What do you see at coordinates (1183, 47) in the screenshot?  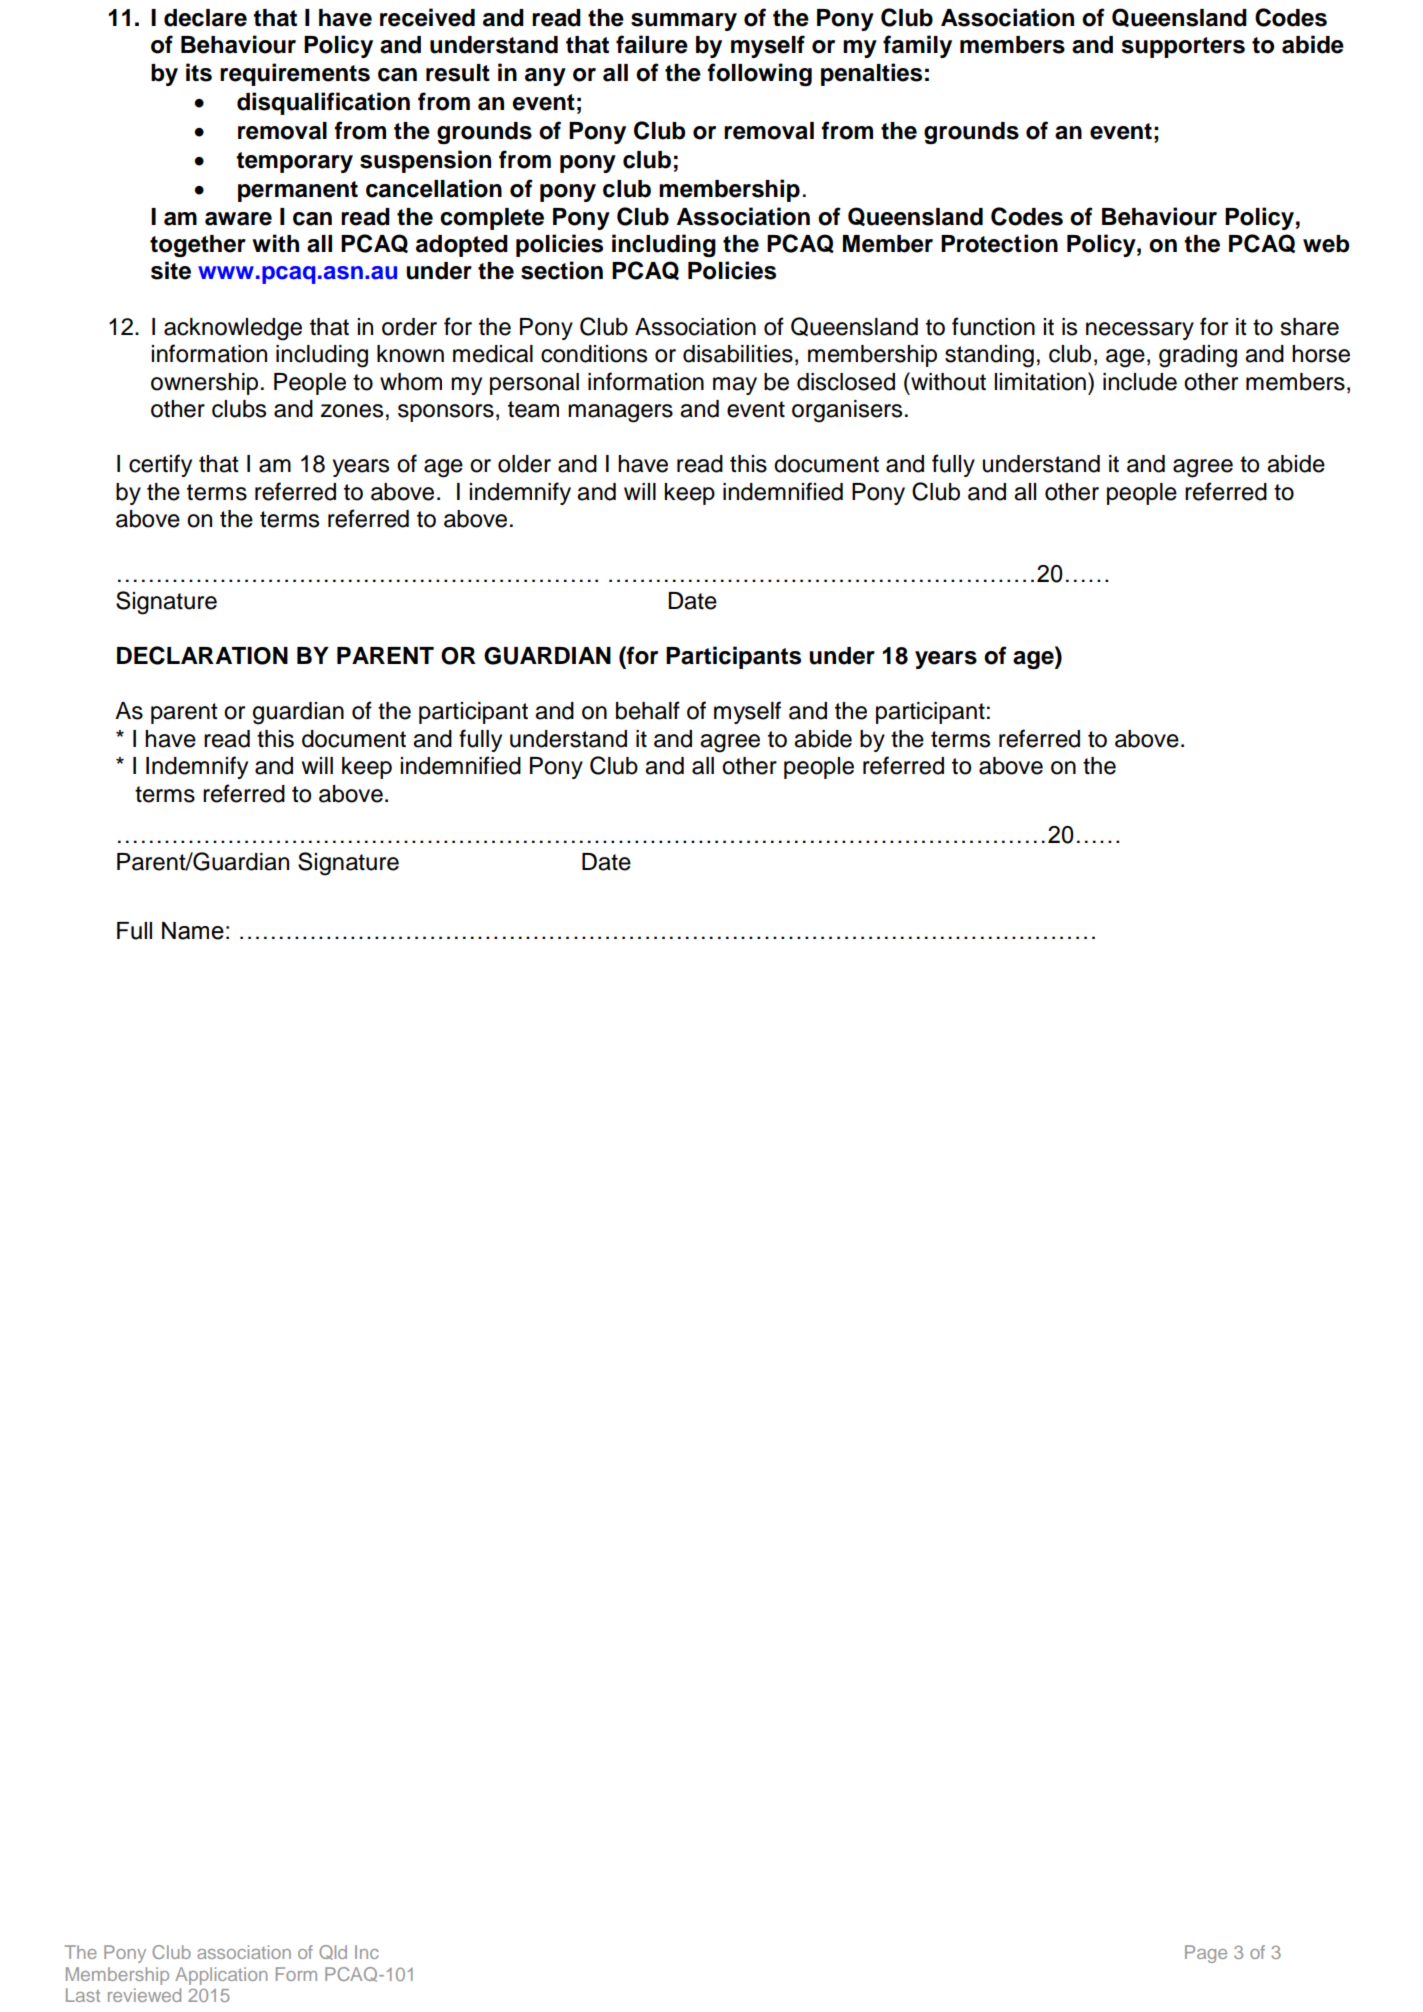 I see `supporters` at bounding box center [1183, 47].
